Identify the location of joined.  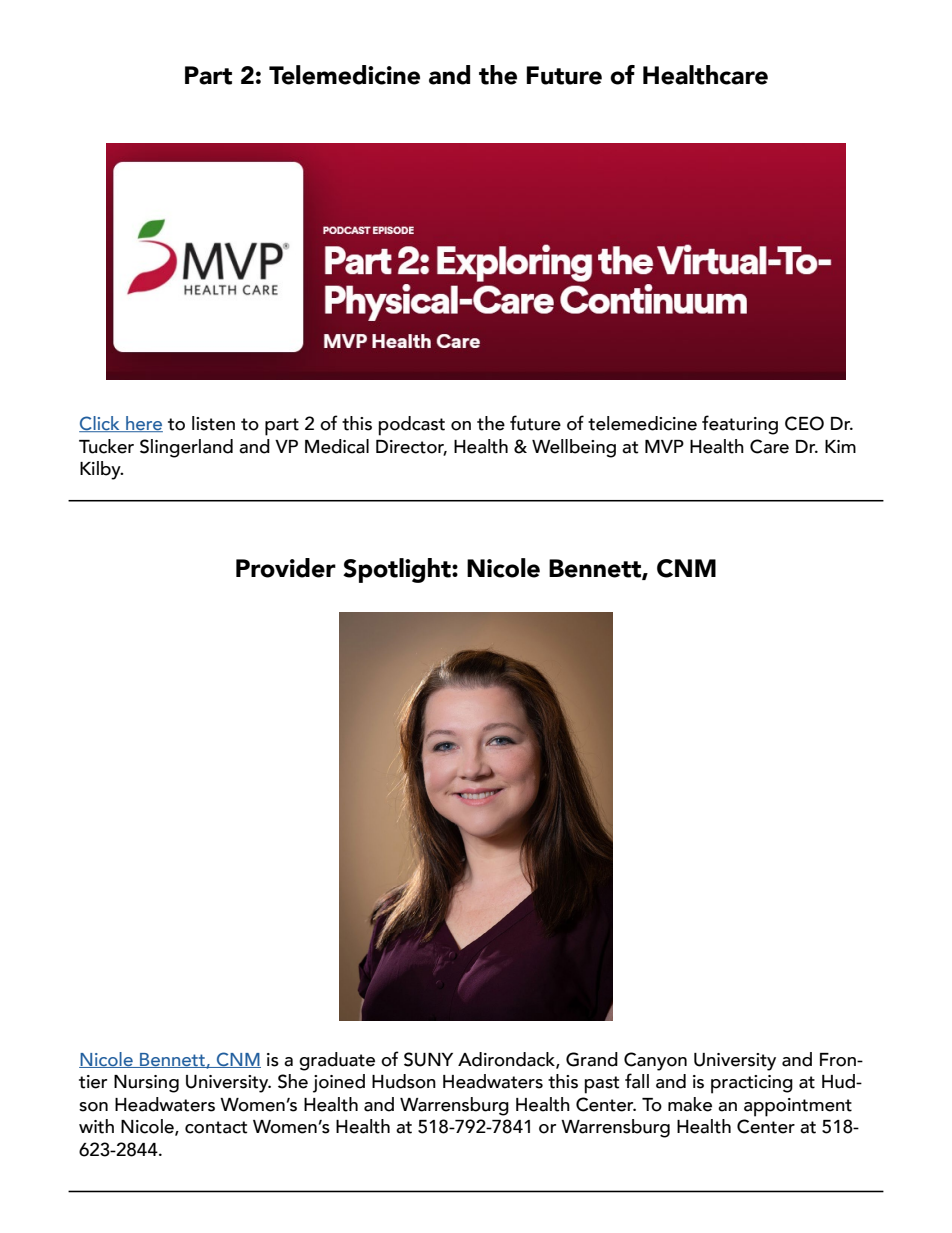
(339, 1083).
